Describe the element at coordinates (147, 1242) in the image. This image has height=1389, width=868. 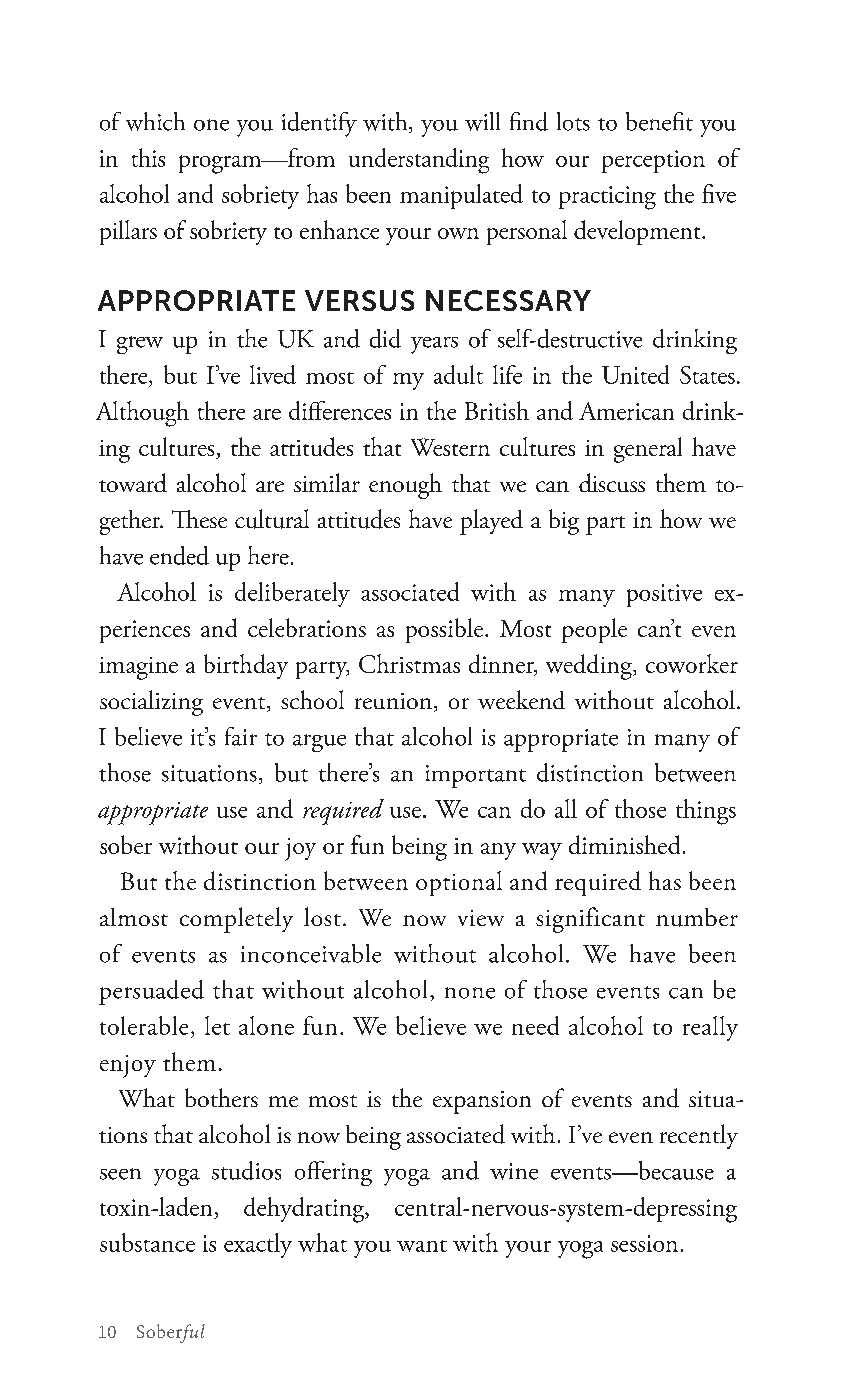
I see `substance` at that location.
